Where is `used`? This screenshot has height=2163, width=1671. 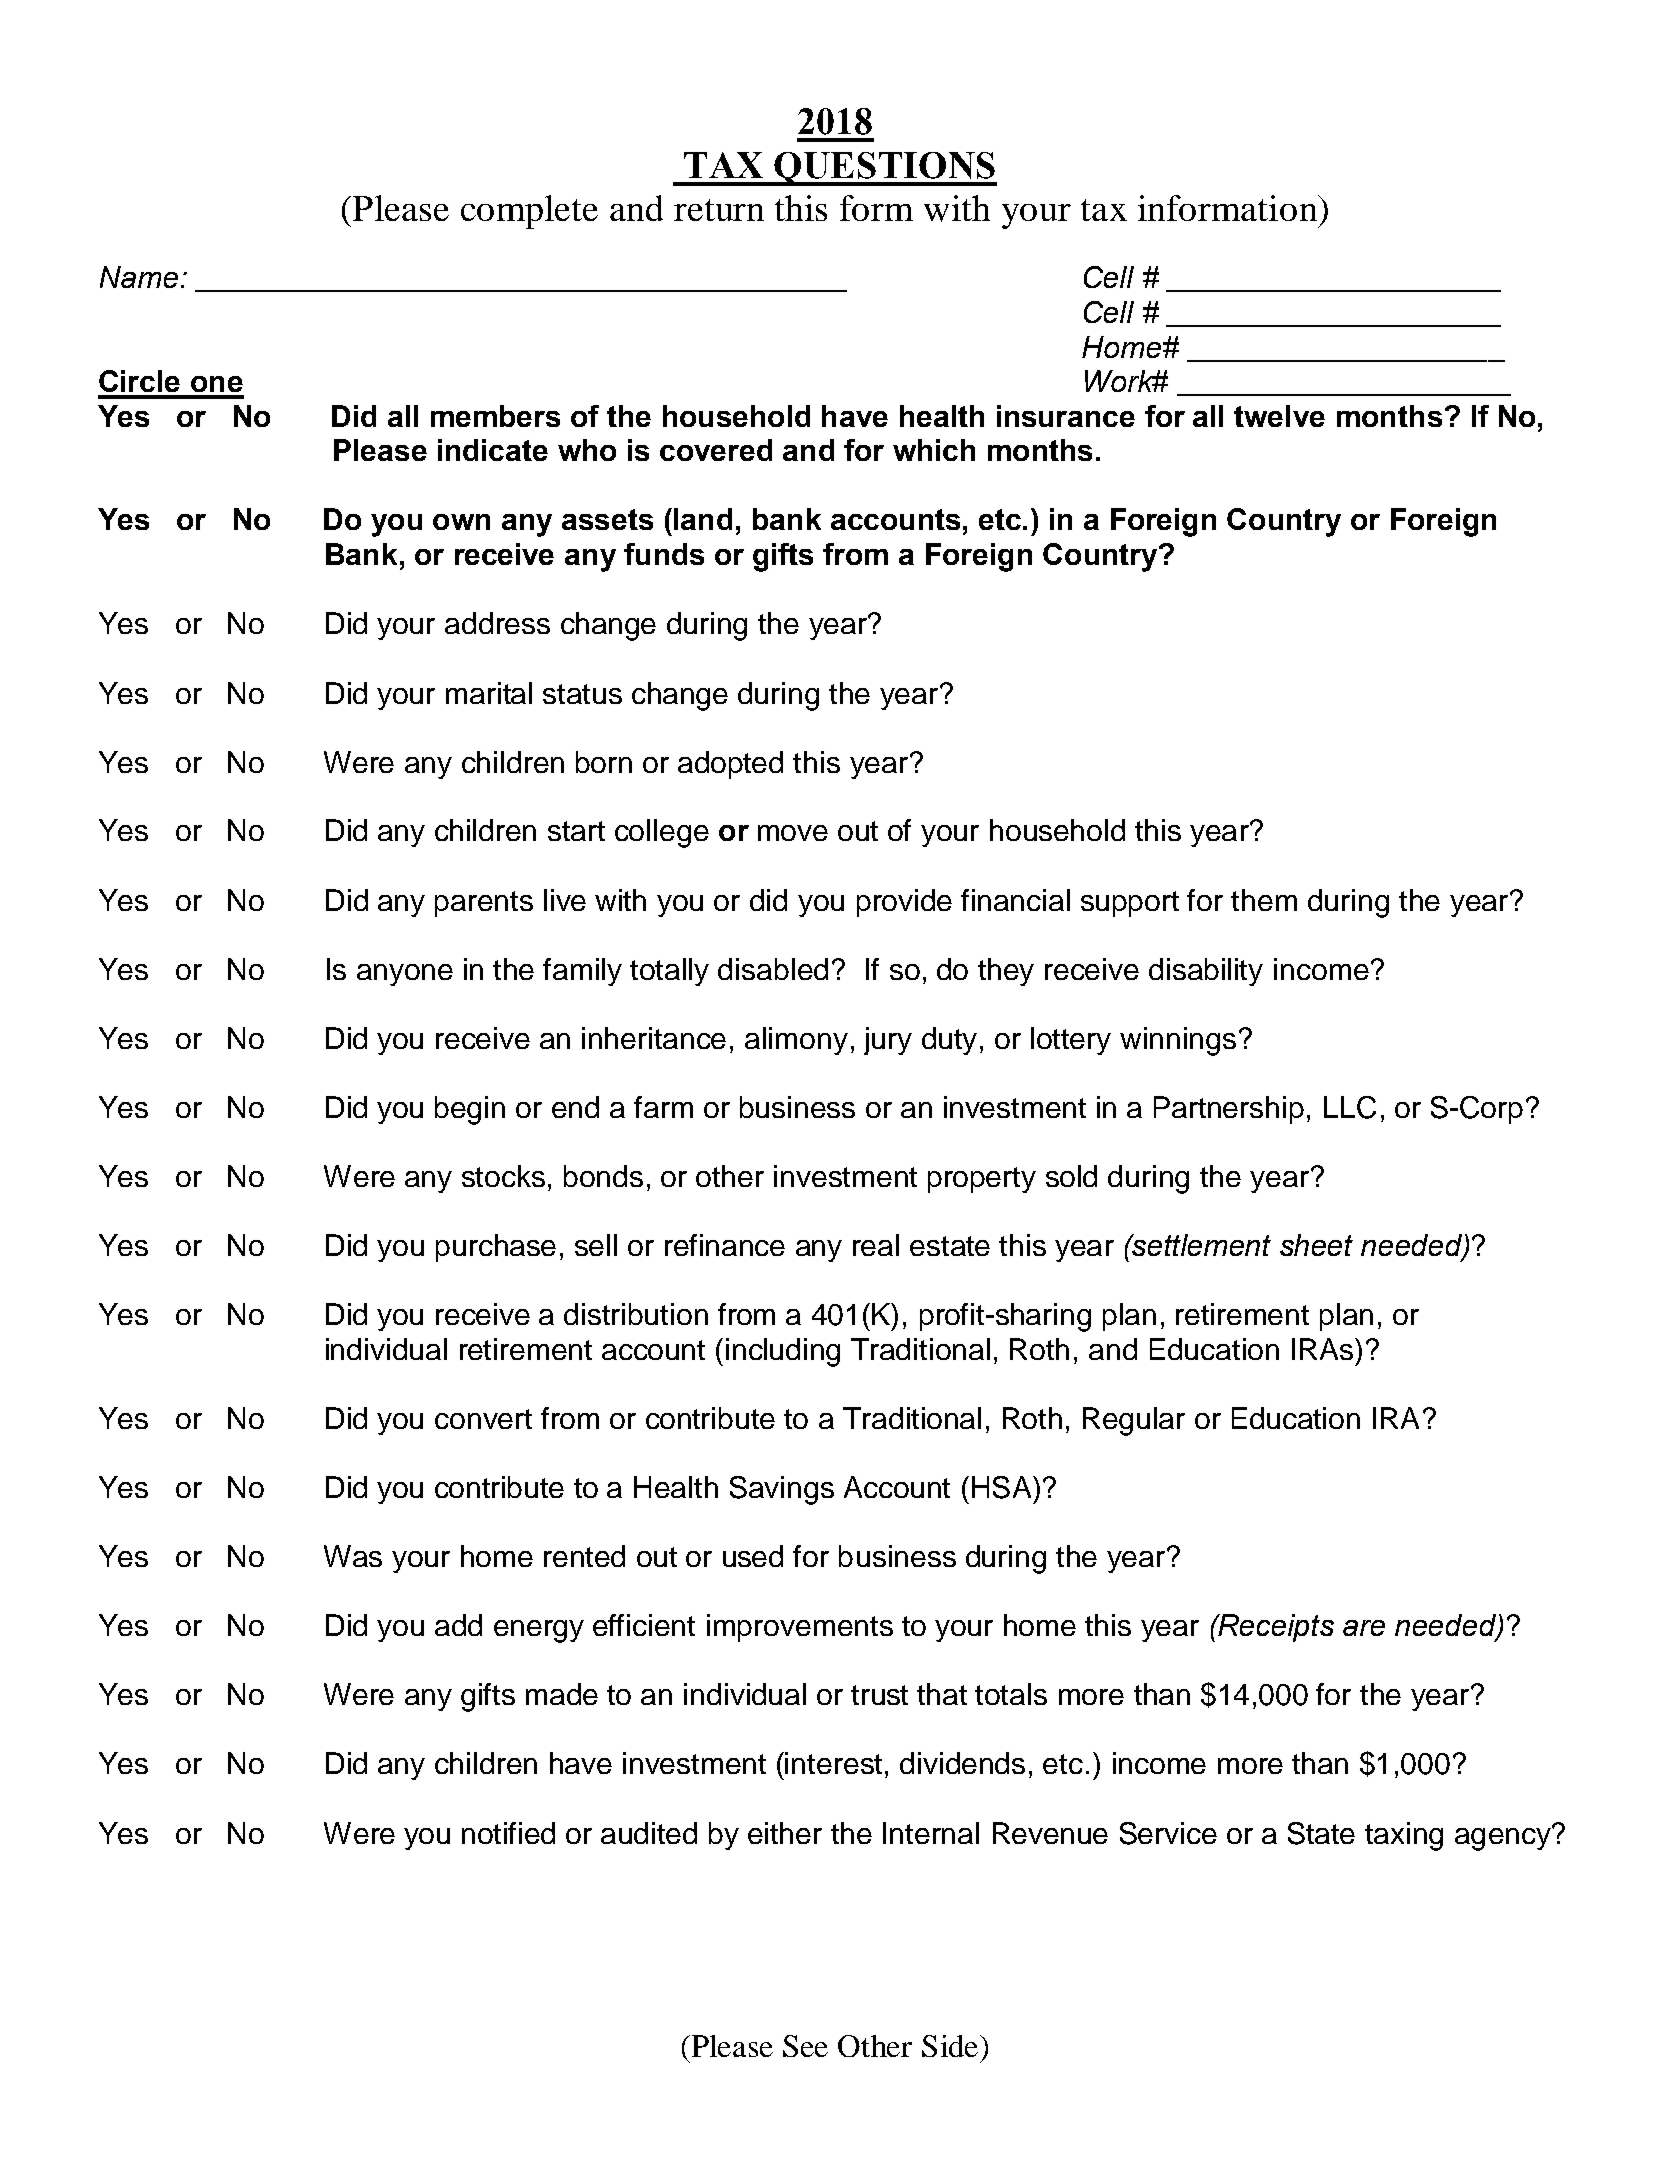
used is located at coordinates (753, 1556).
